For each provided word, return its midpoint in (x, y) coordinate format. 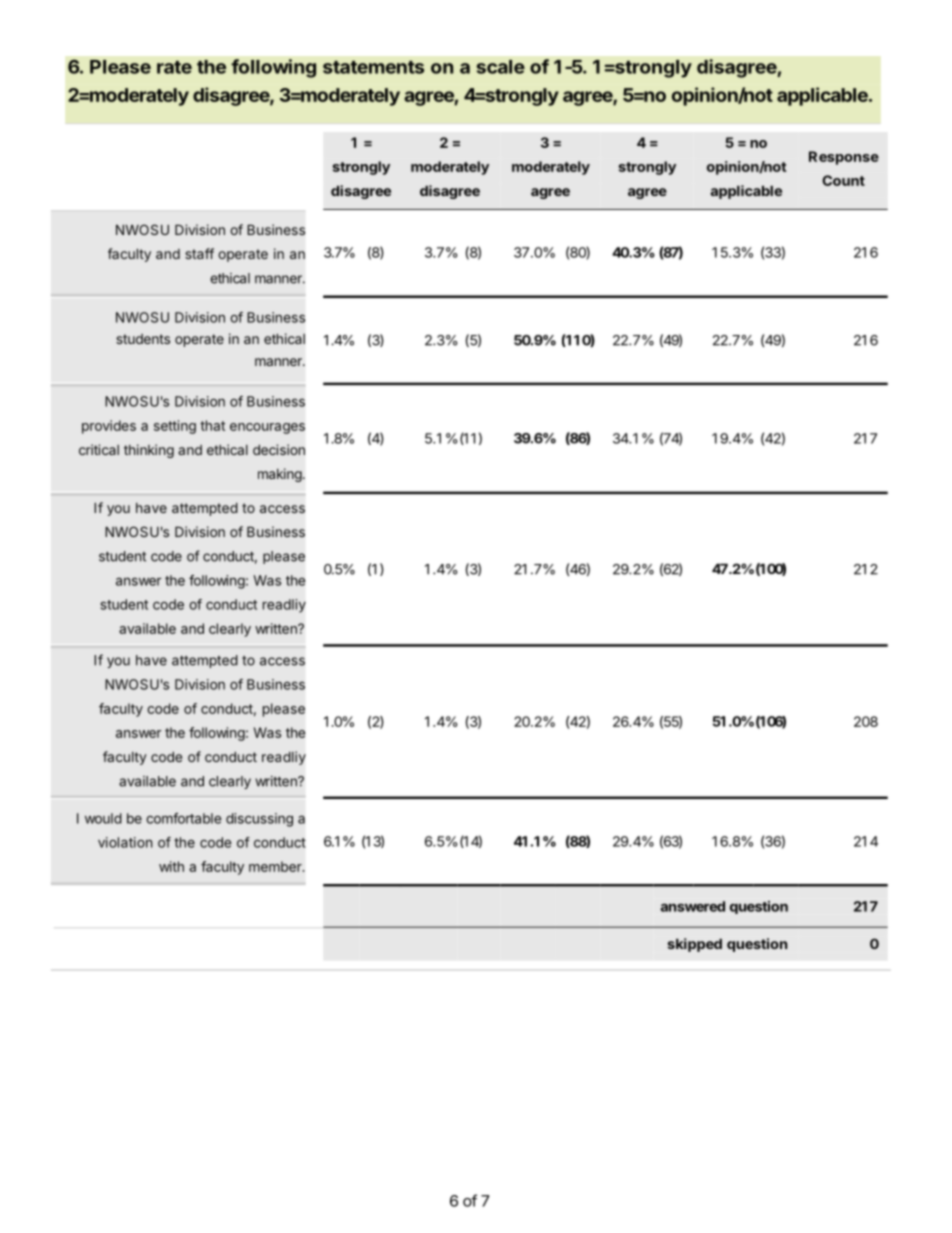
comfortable (183, 818)
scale (501, 67)
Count (843, 180)
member (276, 866)
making (280, 475)
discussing (259, 820)
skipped (695, 945)
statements (373, 67)
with (171, 866)
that (212, 425)
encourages (267, 428)
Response (844, 158)
